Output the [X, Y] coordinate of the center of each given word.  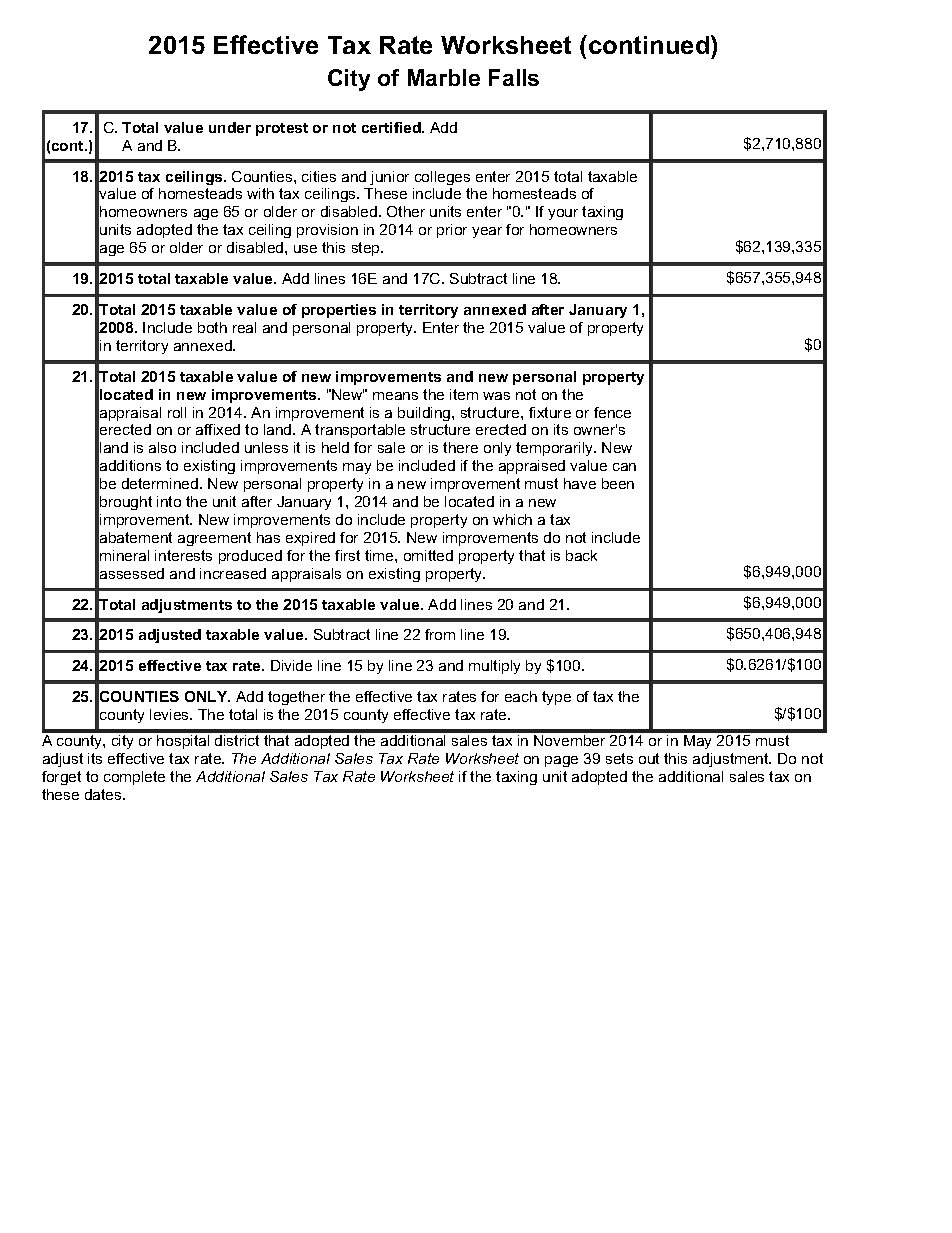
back [581, 555]
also [162, 447]
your [563, 214]
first [347, 555]
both [212, 327]
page [561, 761]
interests [183, 555]
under [230, 127]
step [367, 249]
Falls [514, 77]
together [296, 698]
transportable [360, 431]
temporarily [556, 449]
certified [392, 127]
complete [134, 778]
